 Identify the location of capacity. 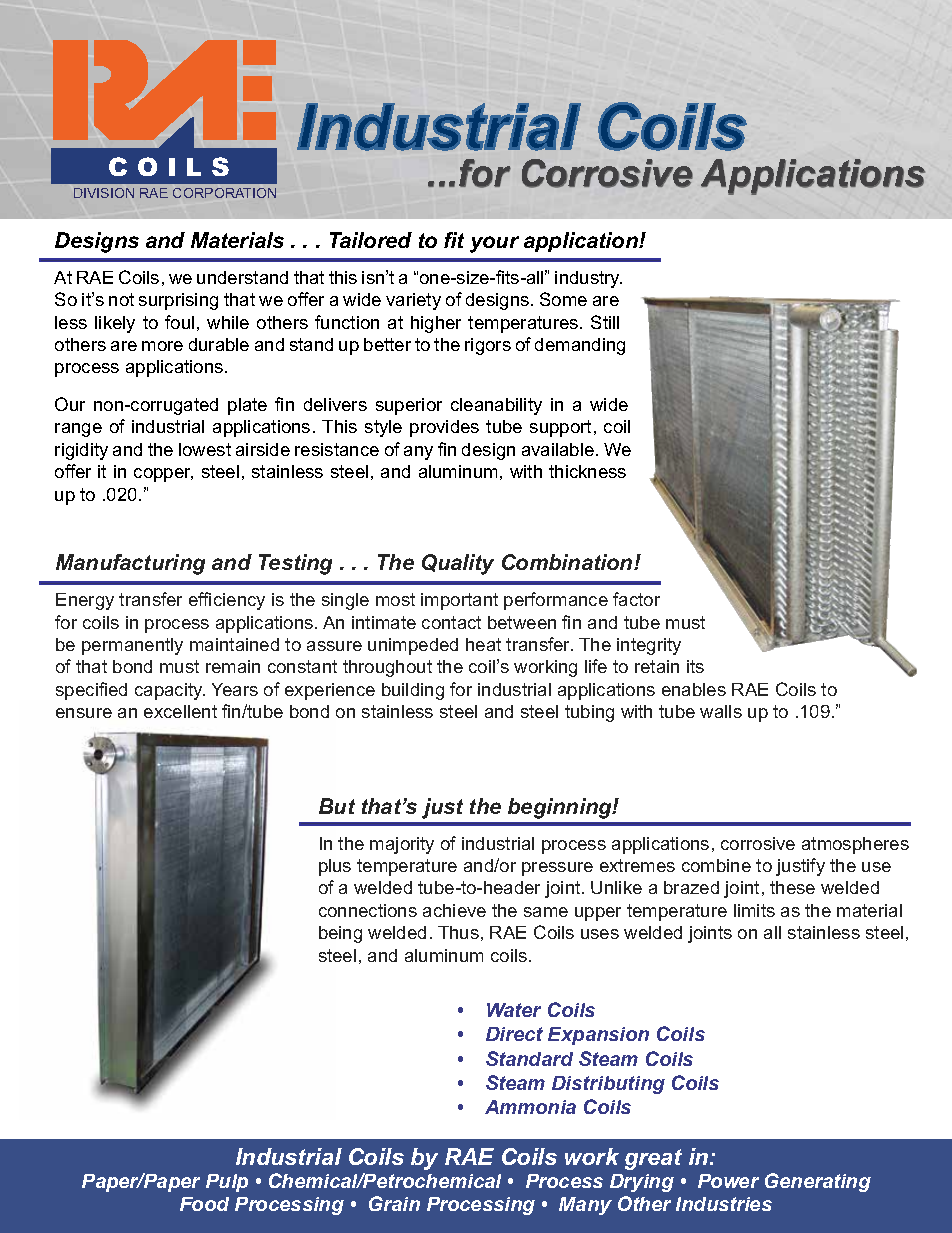
(170, 691).
